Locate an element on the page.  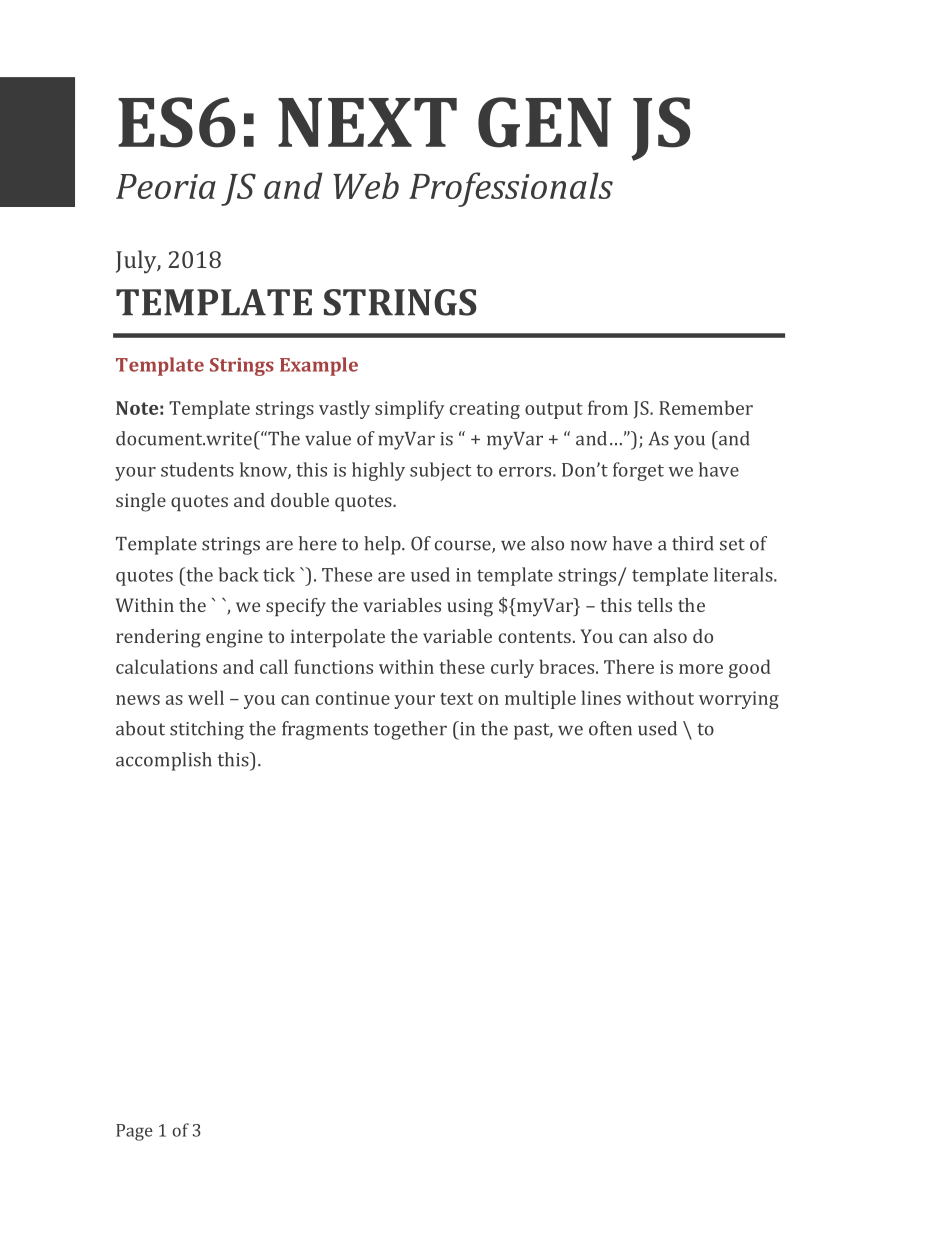
GEN is located at coordinates (544, 122).
